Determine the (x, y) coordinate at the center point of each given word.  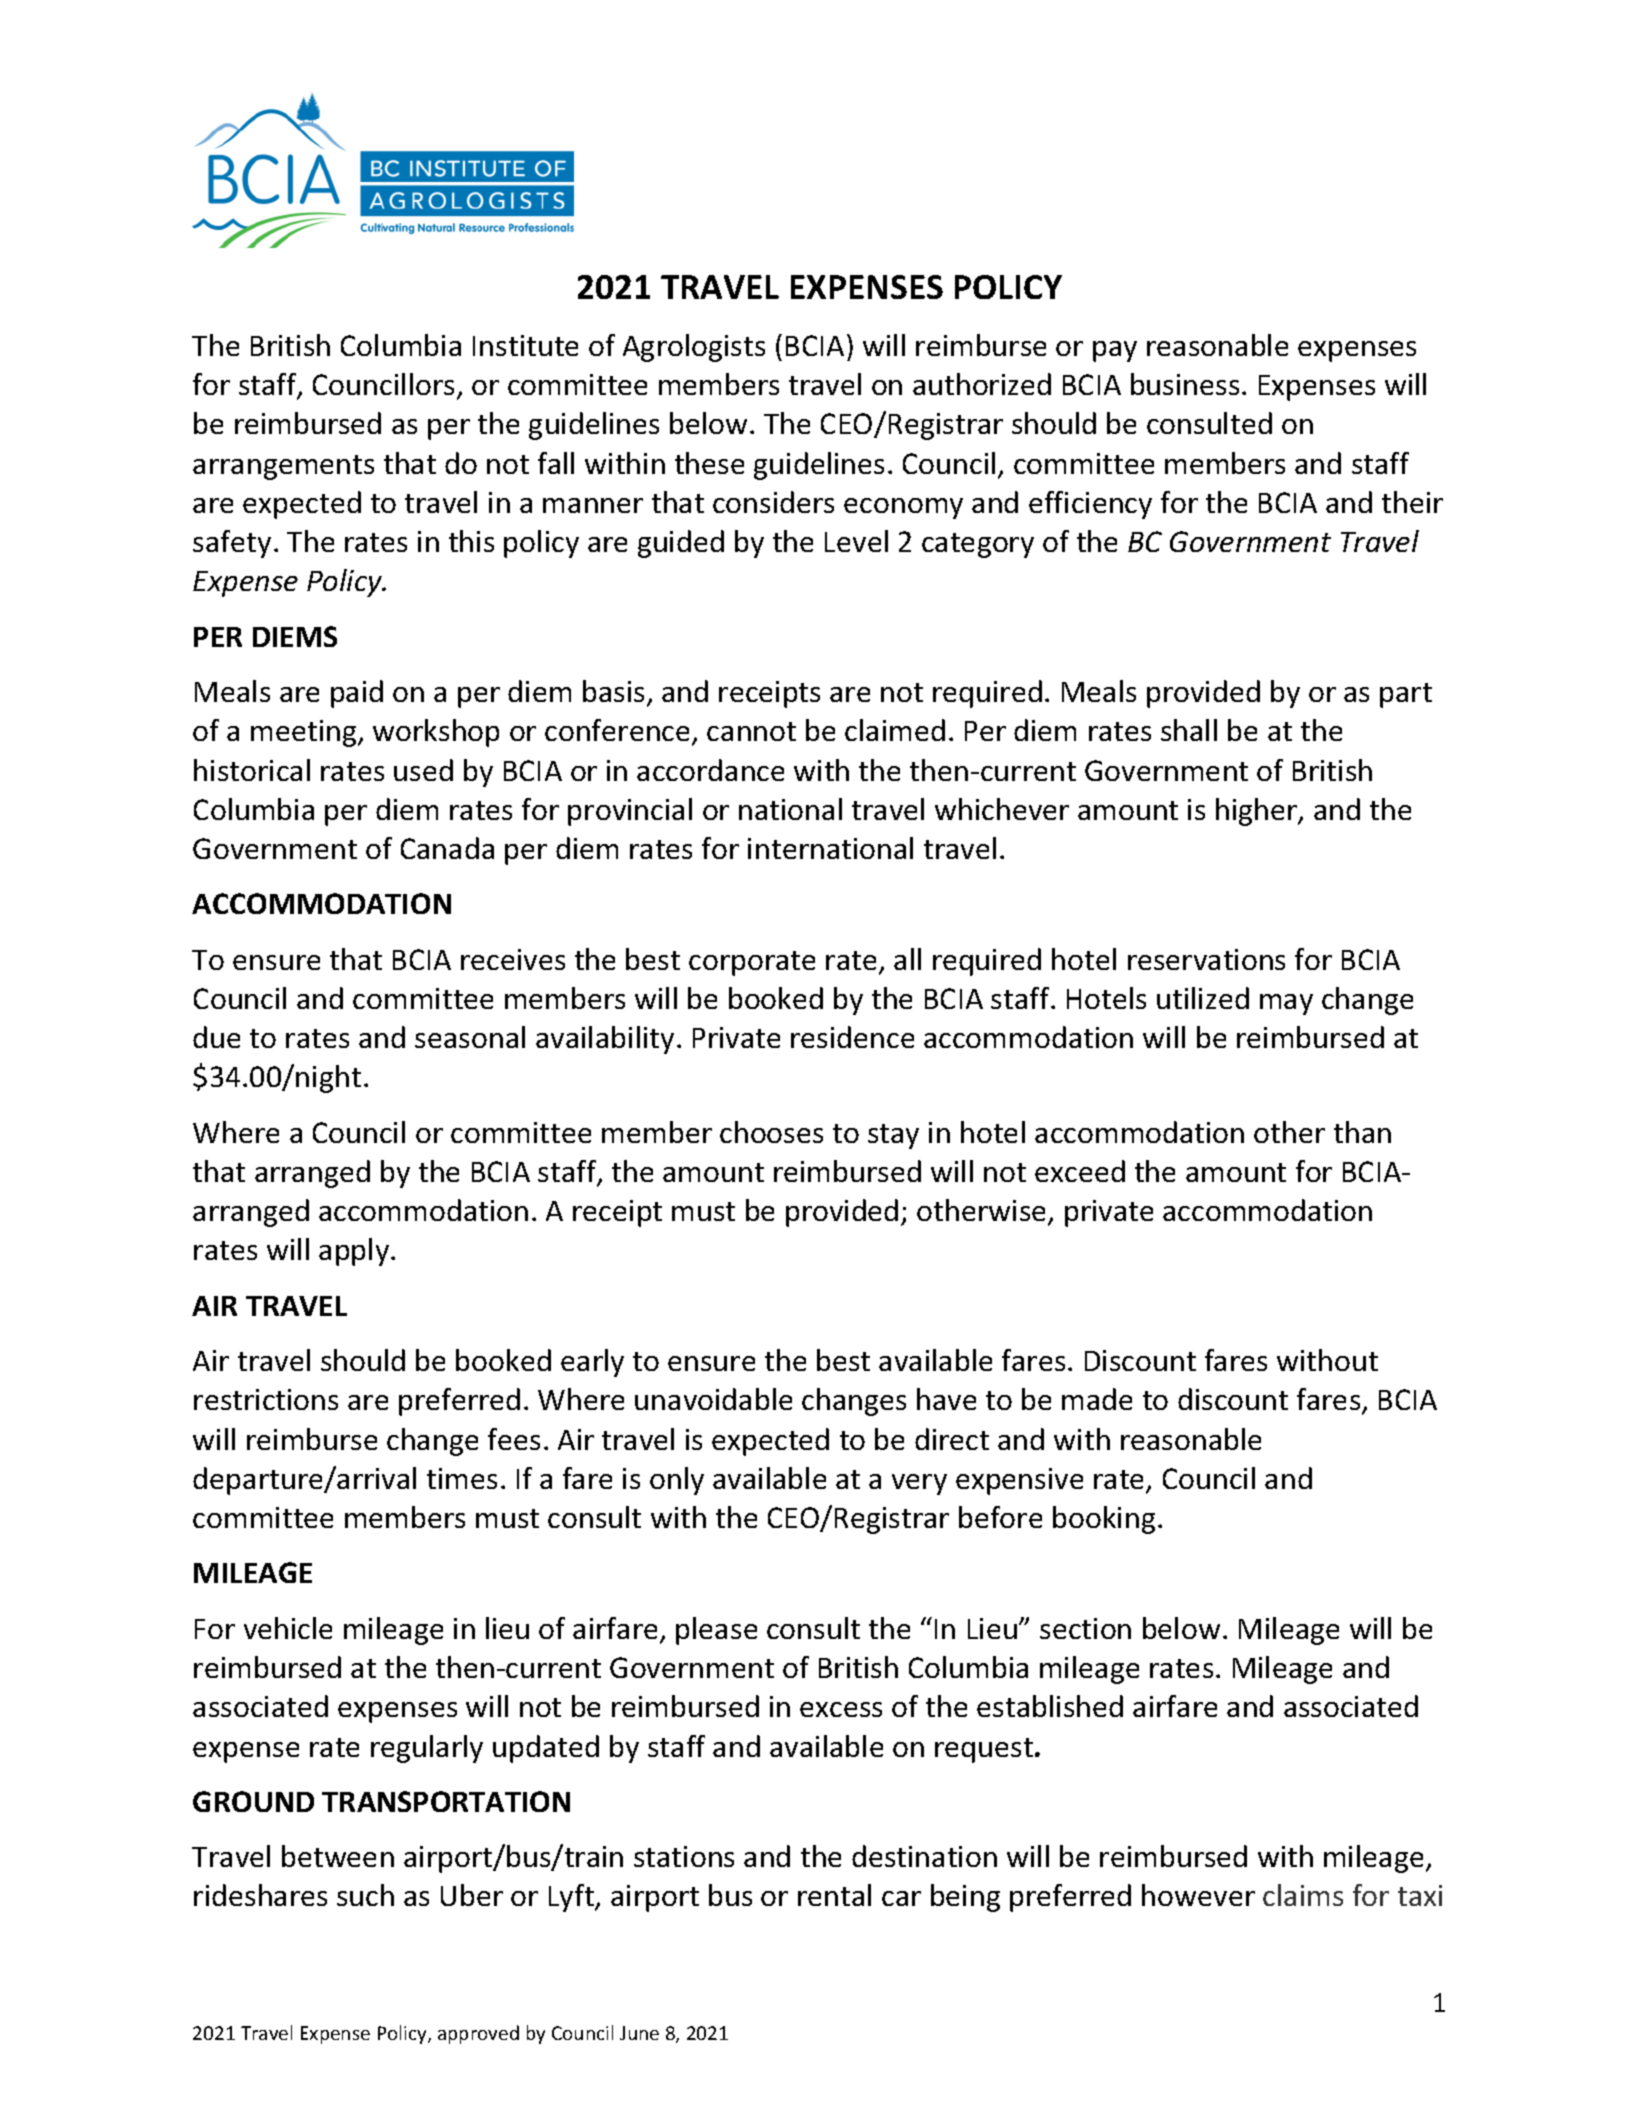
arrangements (283, 467)
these (709, 463)
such (365, 1895)
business (1185, 384)
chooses (771, 1132)
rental (834, 1895)
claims (1303, 1895)
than (1362, 1132)
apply (355, 1252)
